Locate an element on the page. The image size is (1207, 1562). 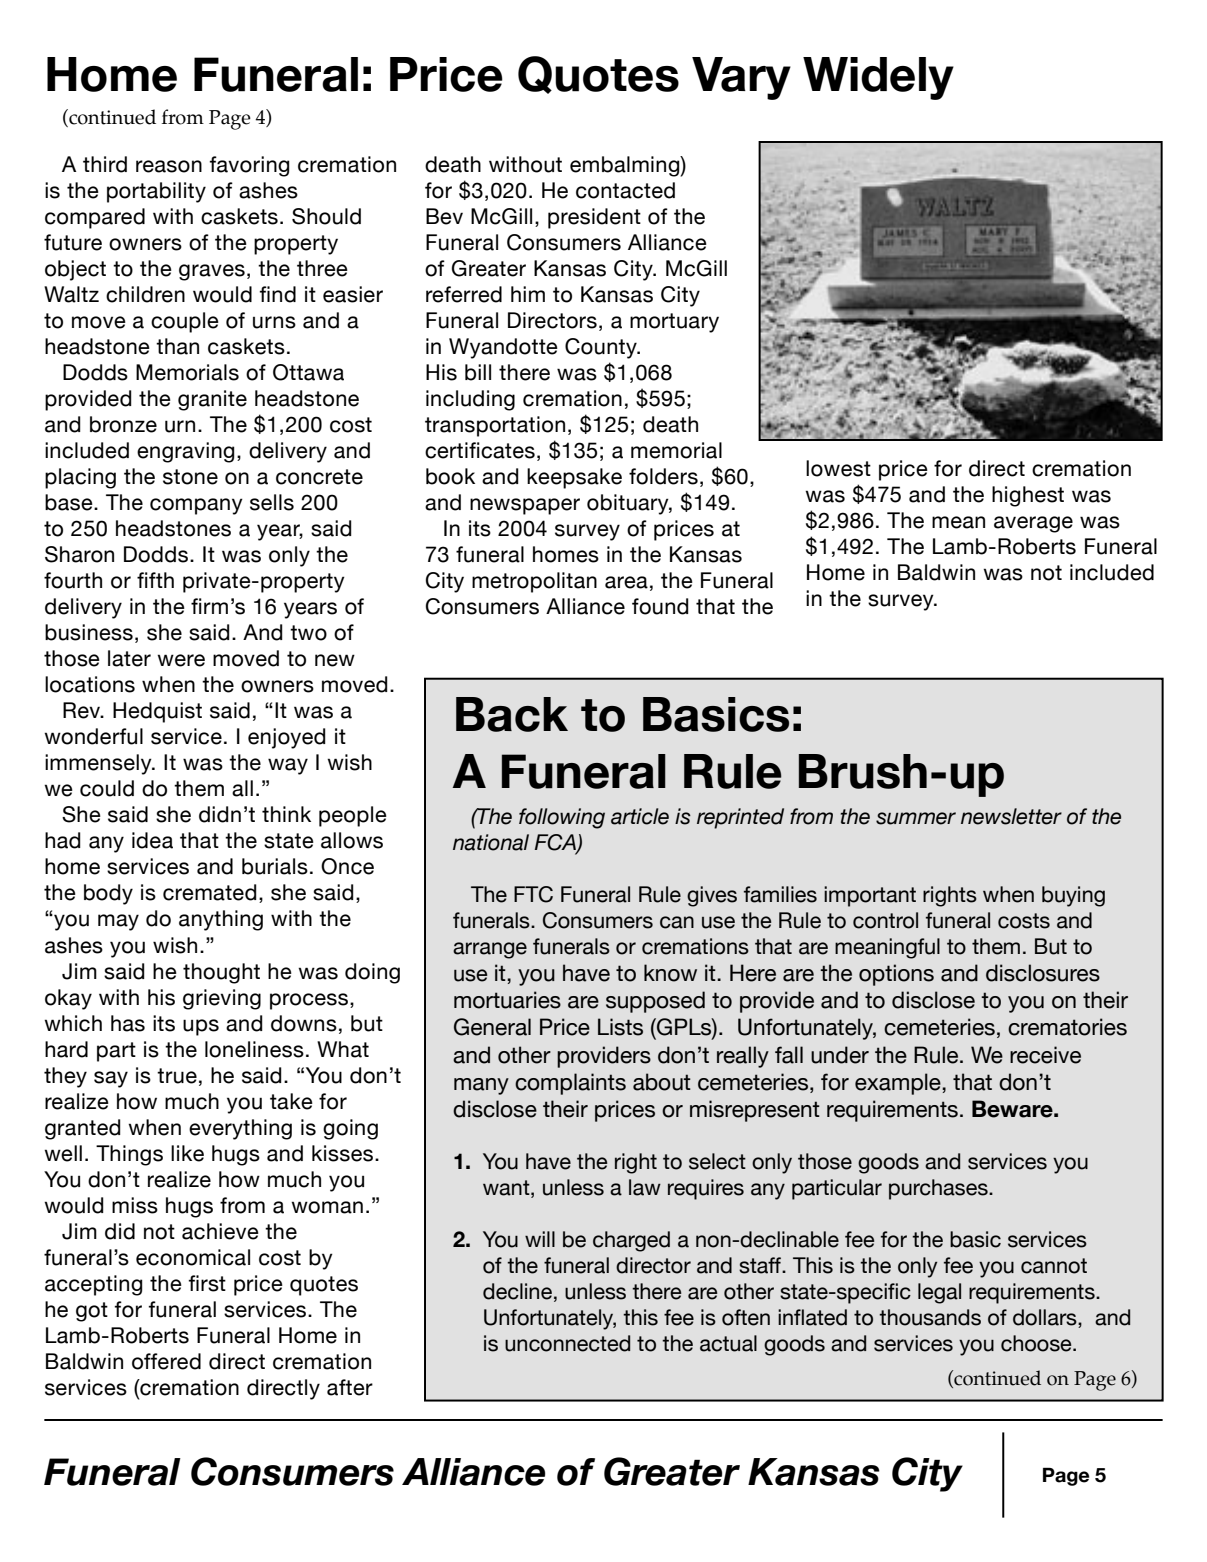
anything is located at coordinates (221, 920).
